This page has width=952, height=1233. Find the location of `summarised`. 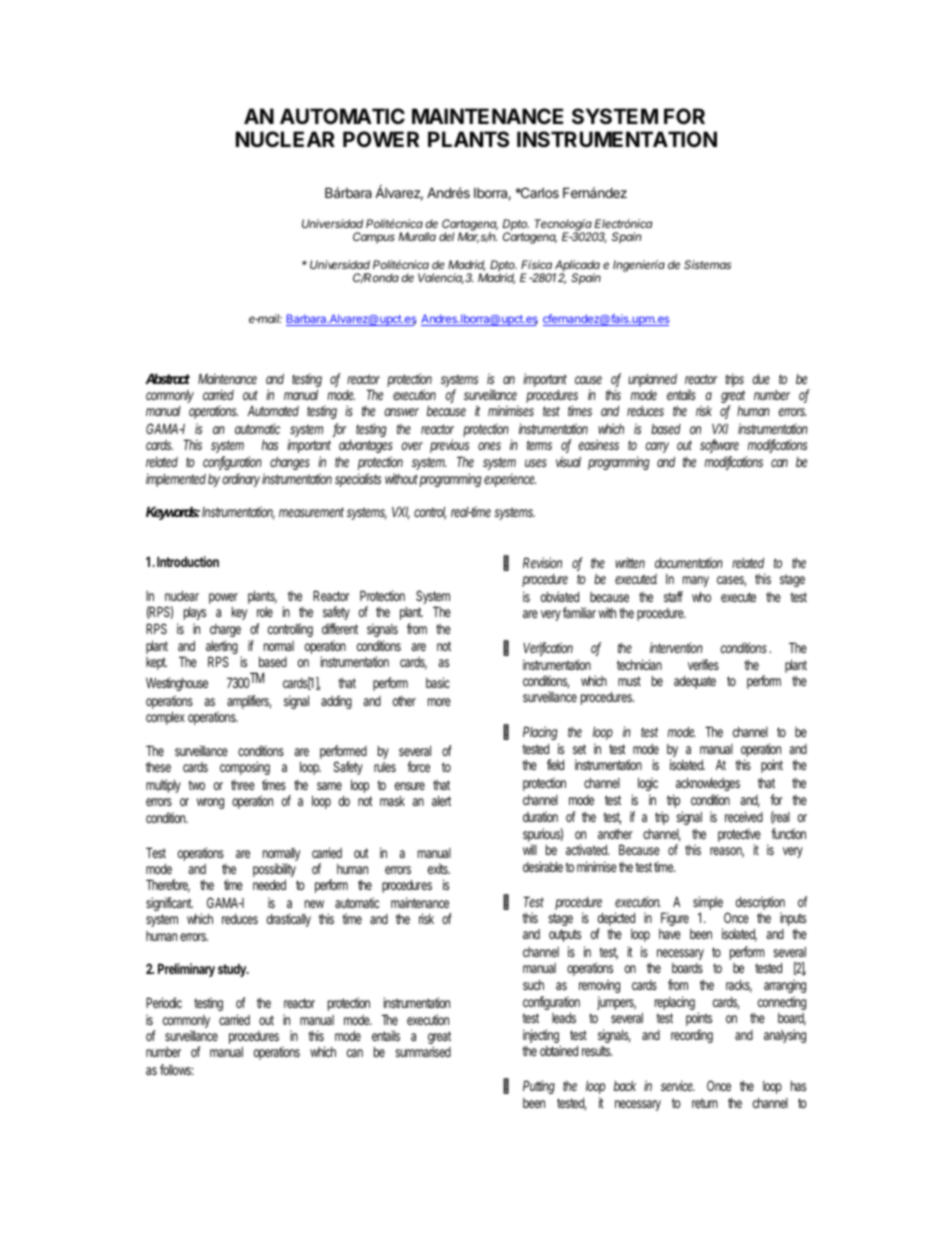

summarised is located at coordinates (423, 1051).
